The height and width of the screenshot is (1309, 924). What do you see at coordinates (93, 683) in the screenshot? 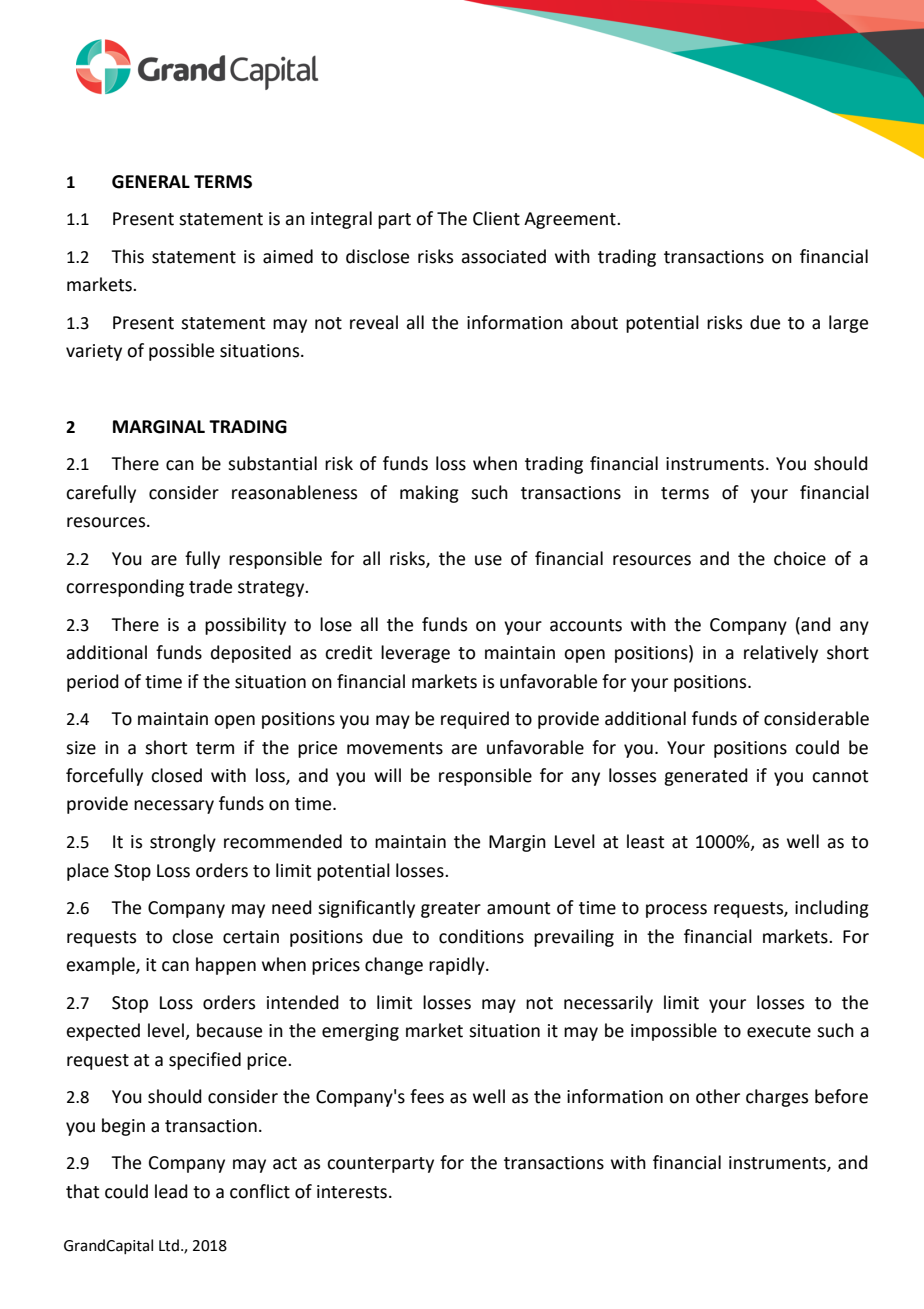
I see `period` at bounding box center [93, 683].
